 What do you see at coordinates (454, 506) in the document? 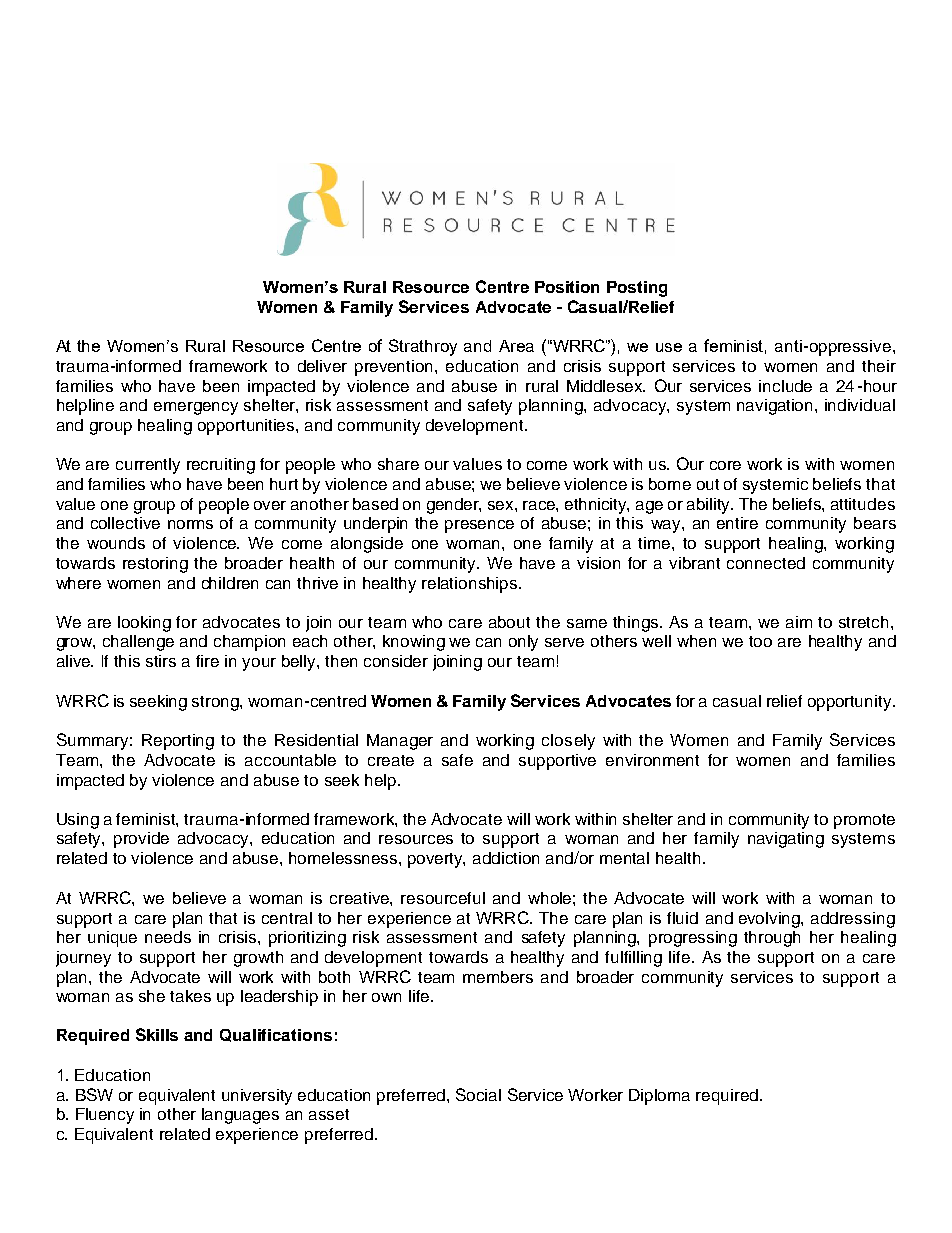
I see `gender` at bounding box center [454, 506].
